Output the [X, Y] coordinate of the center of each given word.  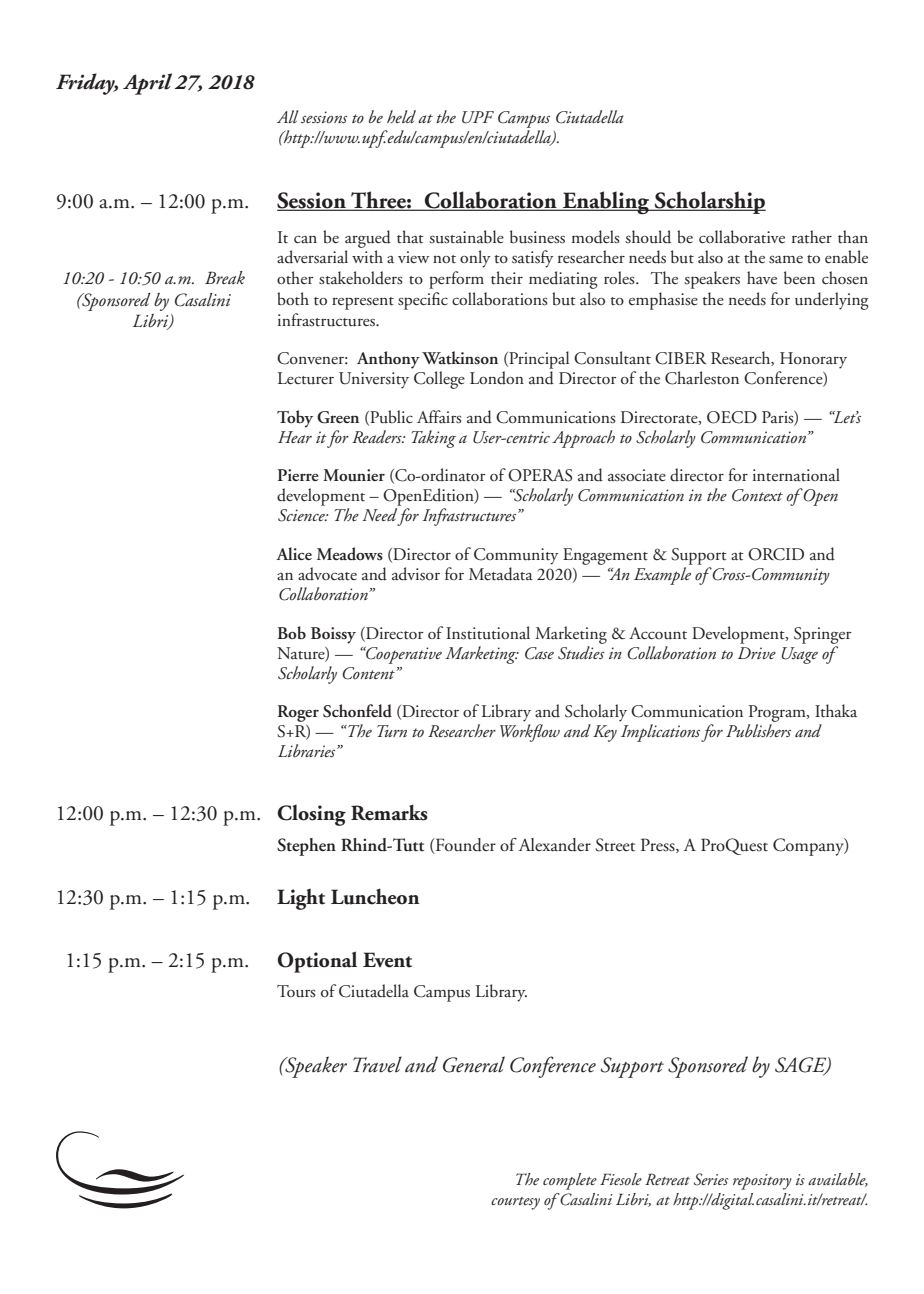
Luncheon [375, 896]
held [401, 116]
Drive [757, 653]
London [497, 378]
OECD [732, 417]
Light [301, 899]
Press [659, 845]
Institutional [488, 633]
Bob [292, 633]
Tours [296, 991]
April [147, 84]
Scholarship [709, 202]
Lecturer [306, 378]
